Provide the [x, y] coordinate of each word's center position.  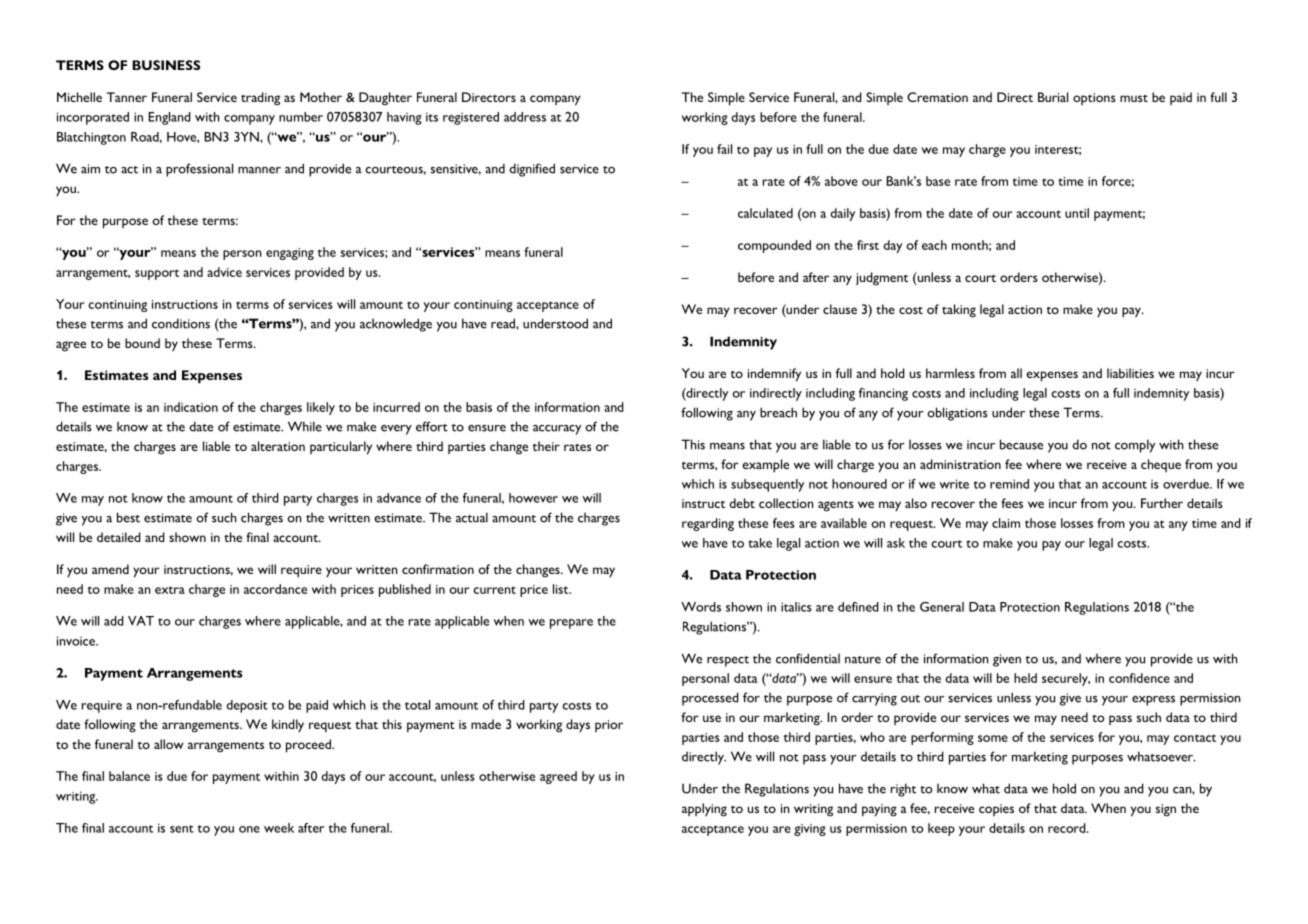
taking [959, 310]
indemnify [774, 375]
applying [704, 809]
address [525, 117]
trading [260, 98]
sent [182, 829]
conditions [181, 323]
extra [170, 590]
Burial [1053, 97]
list [562, 589]
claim [1006, 523]
